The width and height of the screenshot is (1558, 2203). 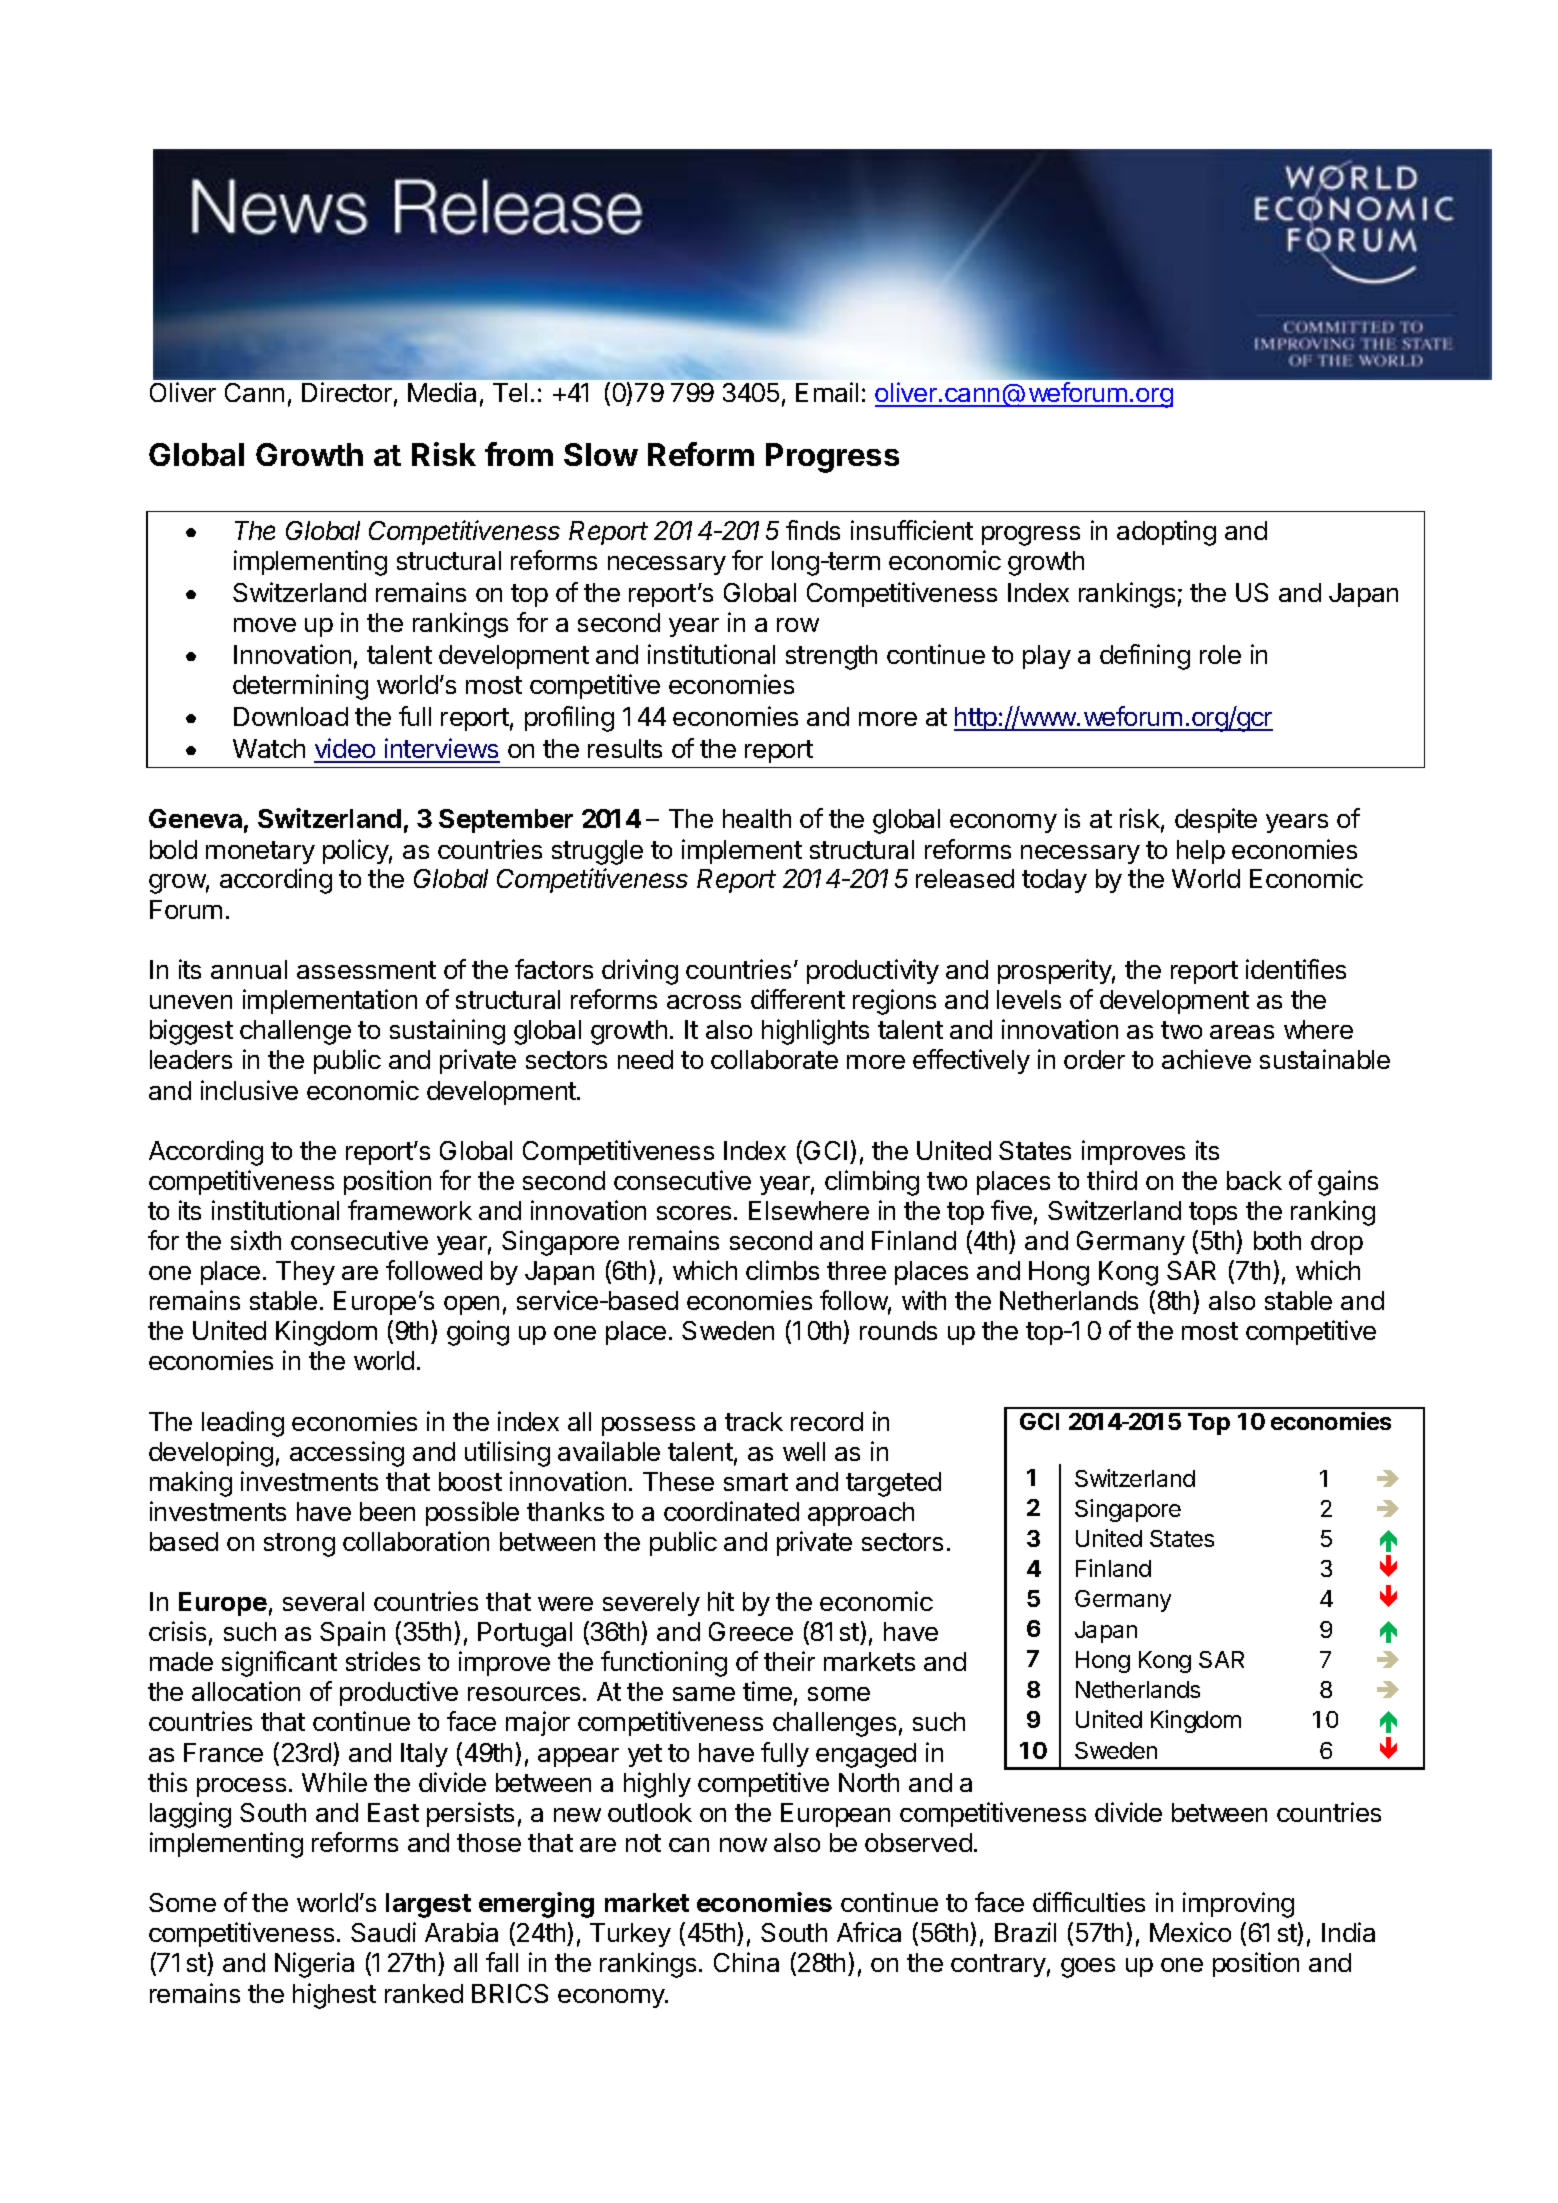 What do you see at coordinates (1166, 533) in the screenshot?
I see `adopting` at bounding box center [1166, 533].
